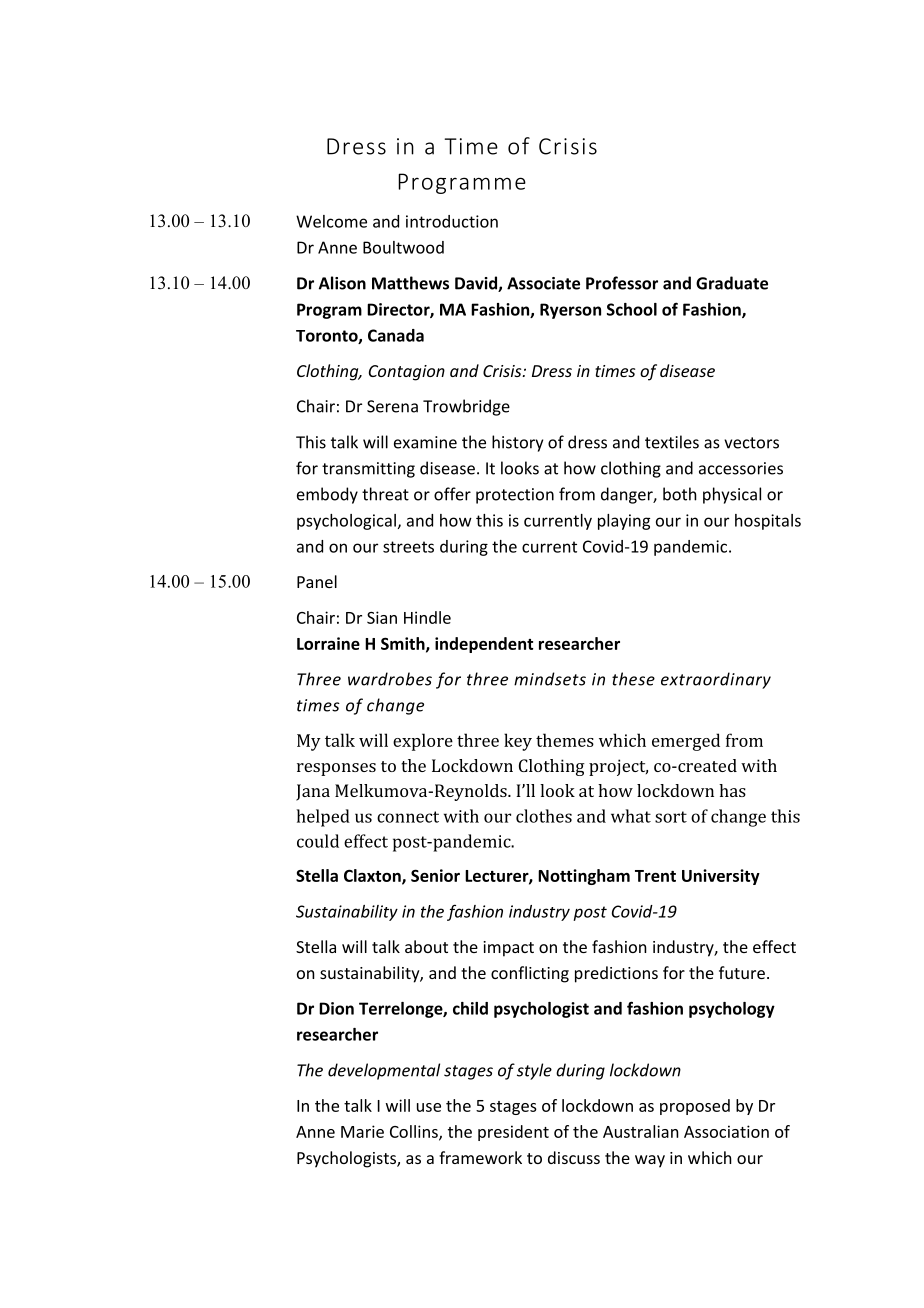  What do you see at coordinates (513, 1133) in the screenshot?
I see `president` at bounding box center [513, 1133].
